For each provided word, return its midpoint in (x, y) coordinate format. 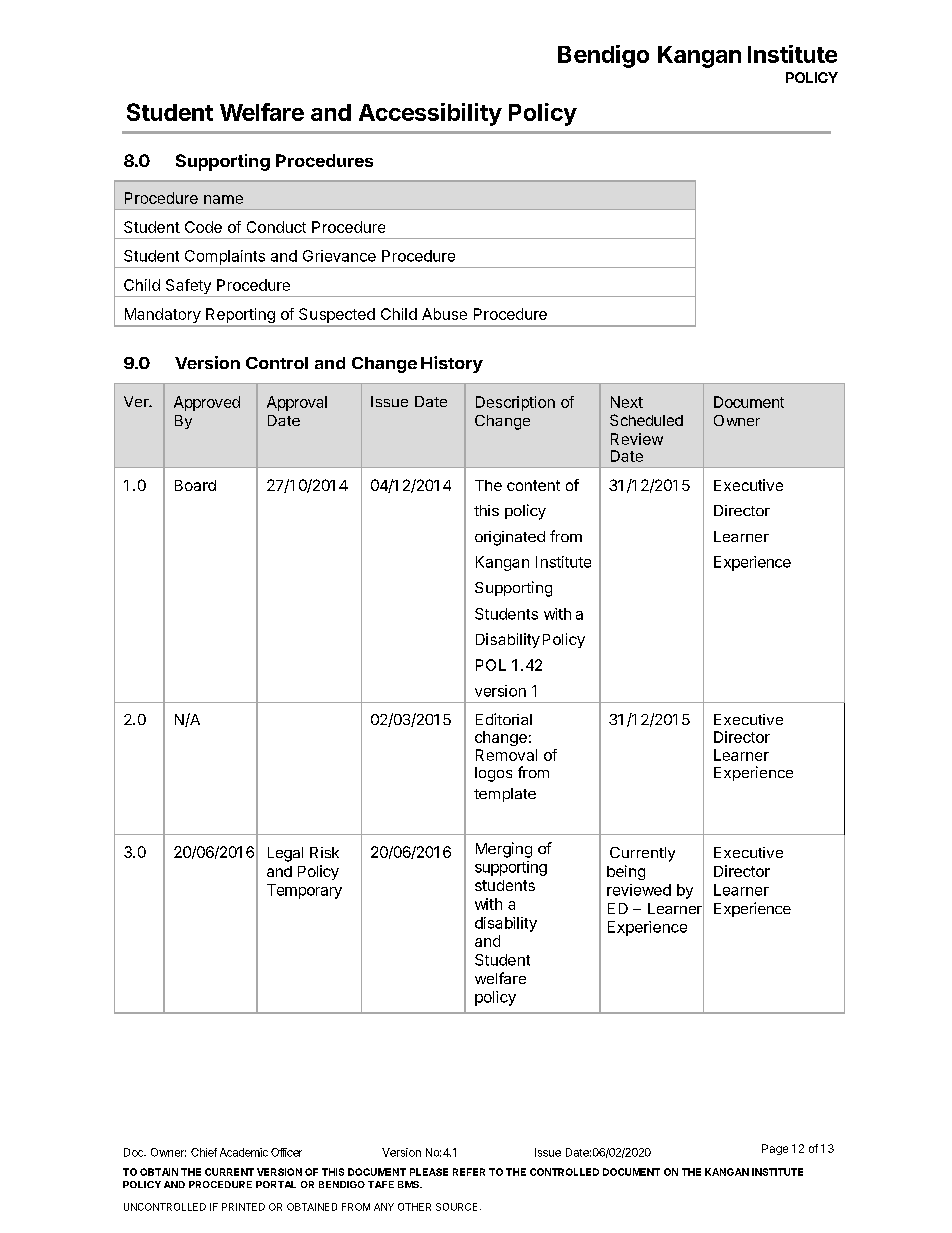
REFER (469, 1172)
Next (627, 402)
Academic (244, 1152)
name (223, 199)
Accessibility (430, 114)
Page (775, 1149)
